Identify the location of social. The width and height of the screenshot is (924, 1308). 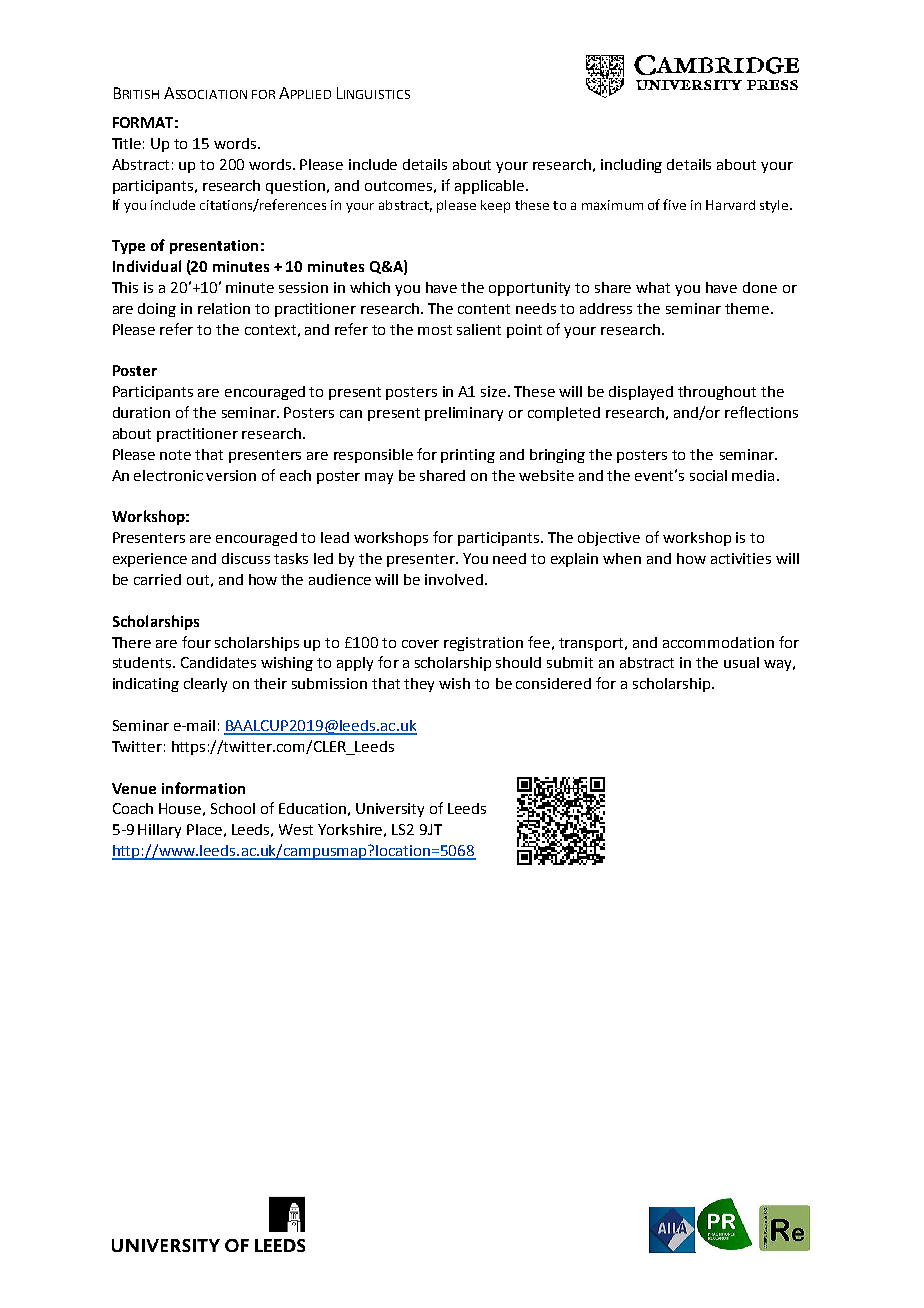
(708, 475).
